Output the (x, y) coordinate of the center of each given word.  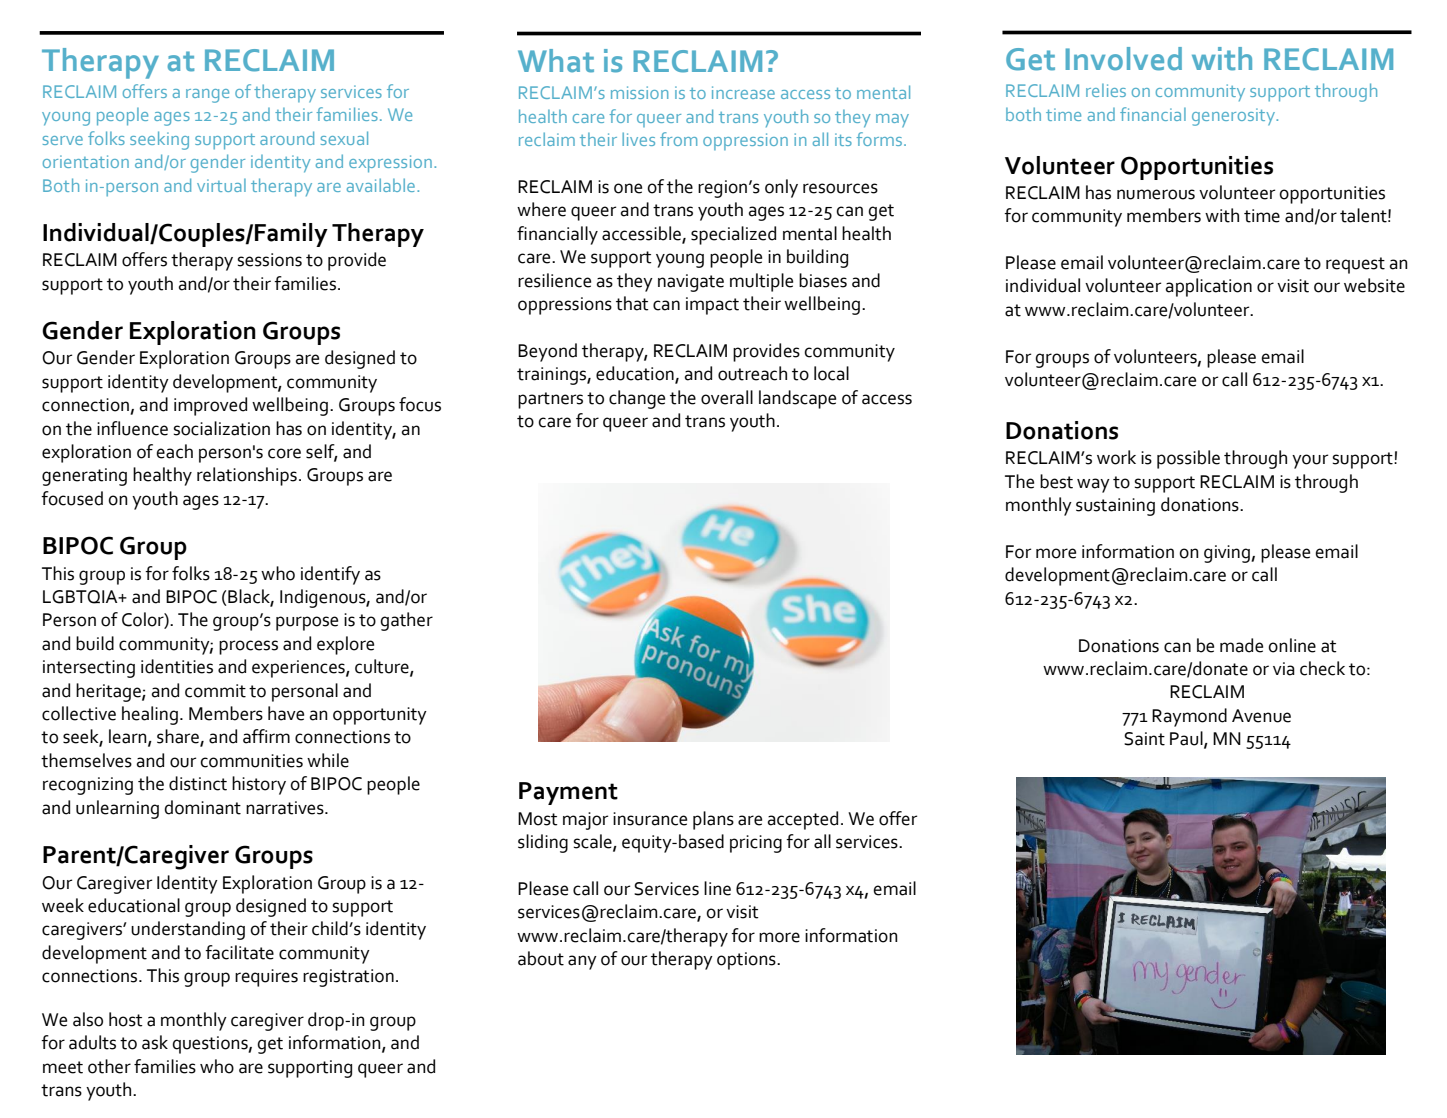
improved (210, 406)
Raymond (1189, 717)
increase (743, 92)
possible (1188, 459)
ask (155, 1042)
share (179, 737)
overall (727, 397)
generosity (1234, 117)
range (207, 96)
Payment (568, 793)
